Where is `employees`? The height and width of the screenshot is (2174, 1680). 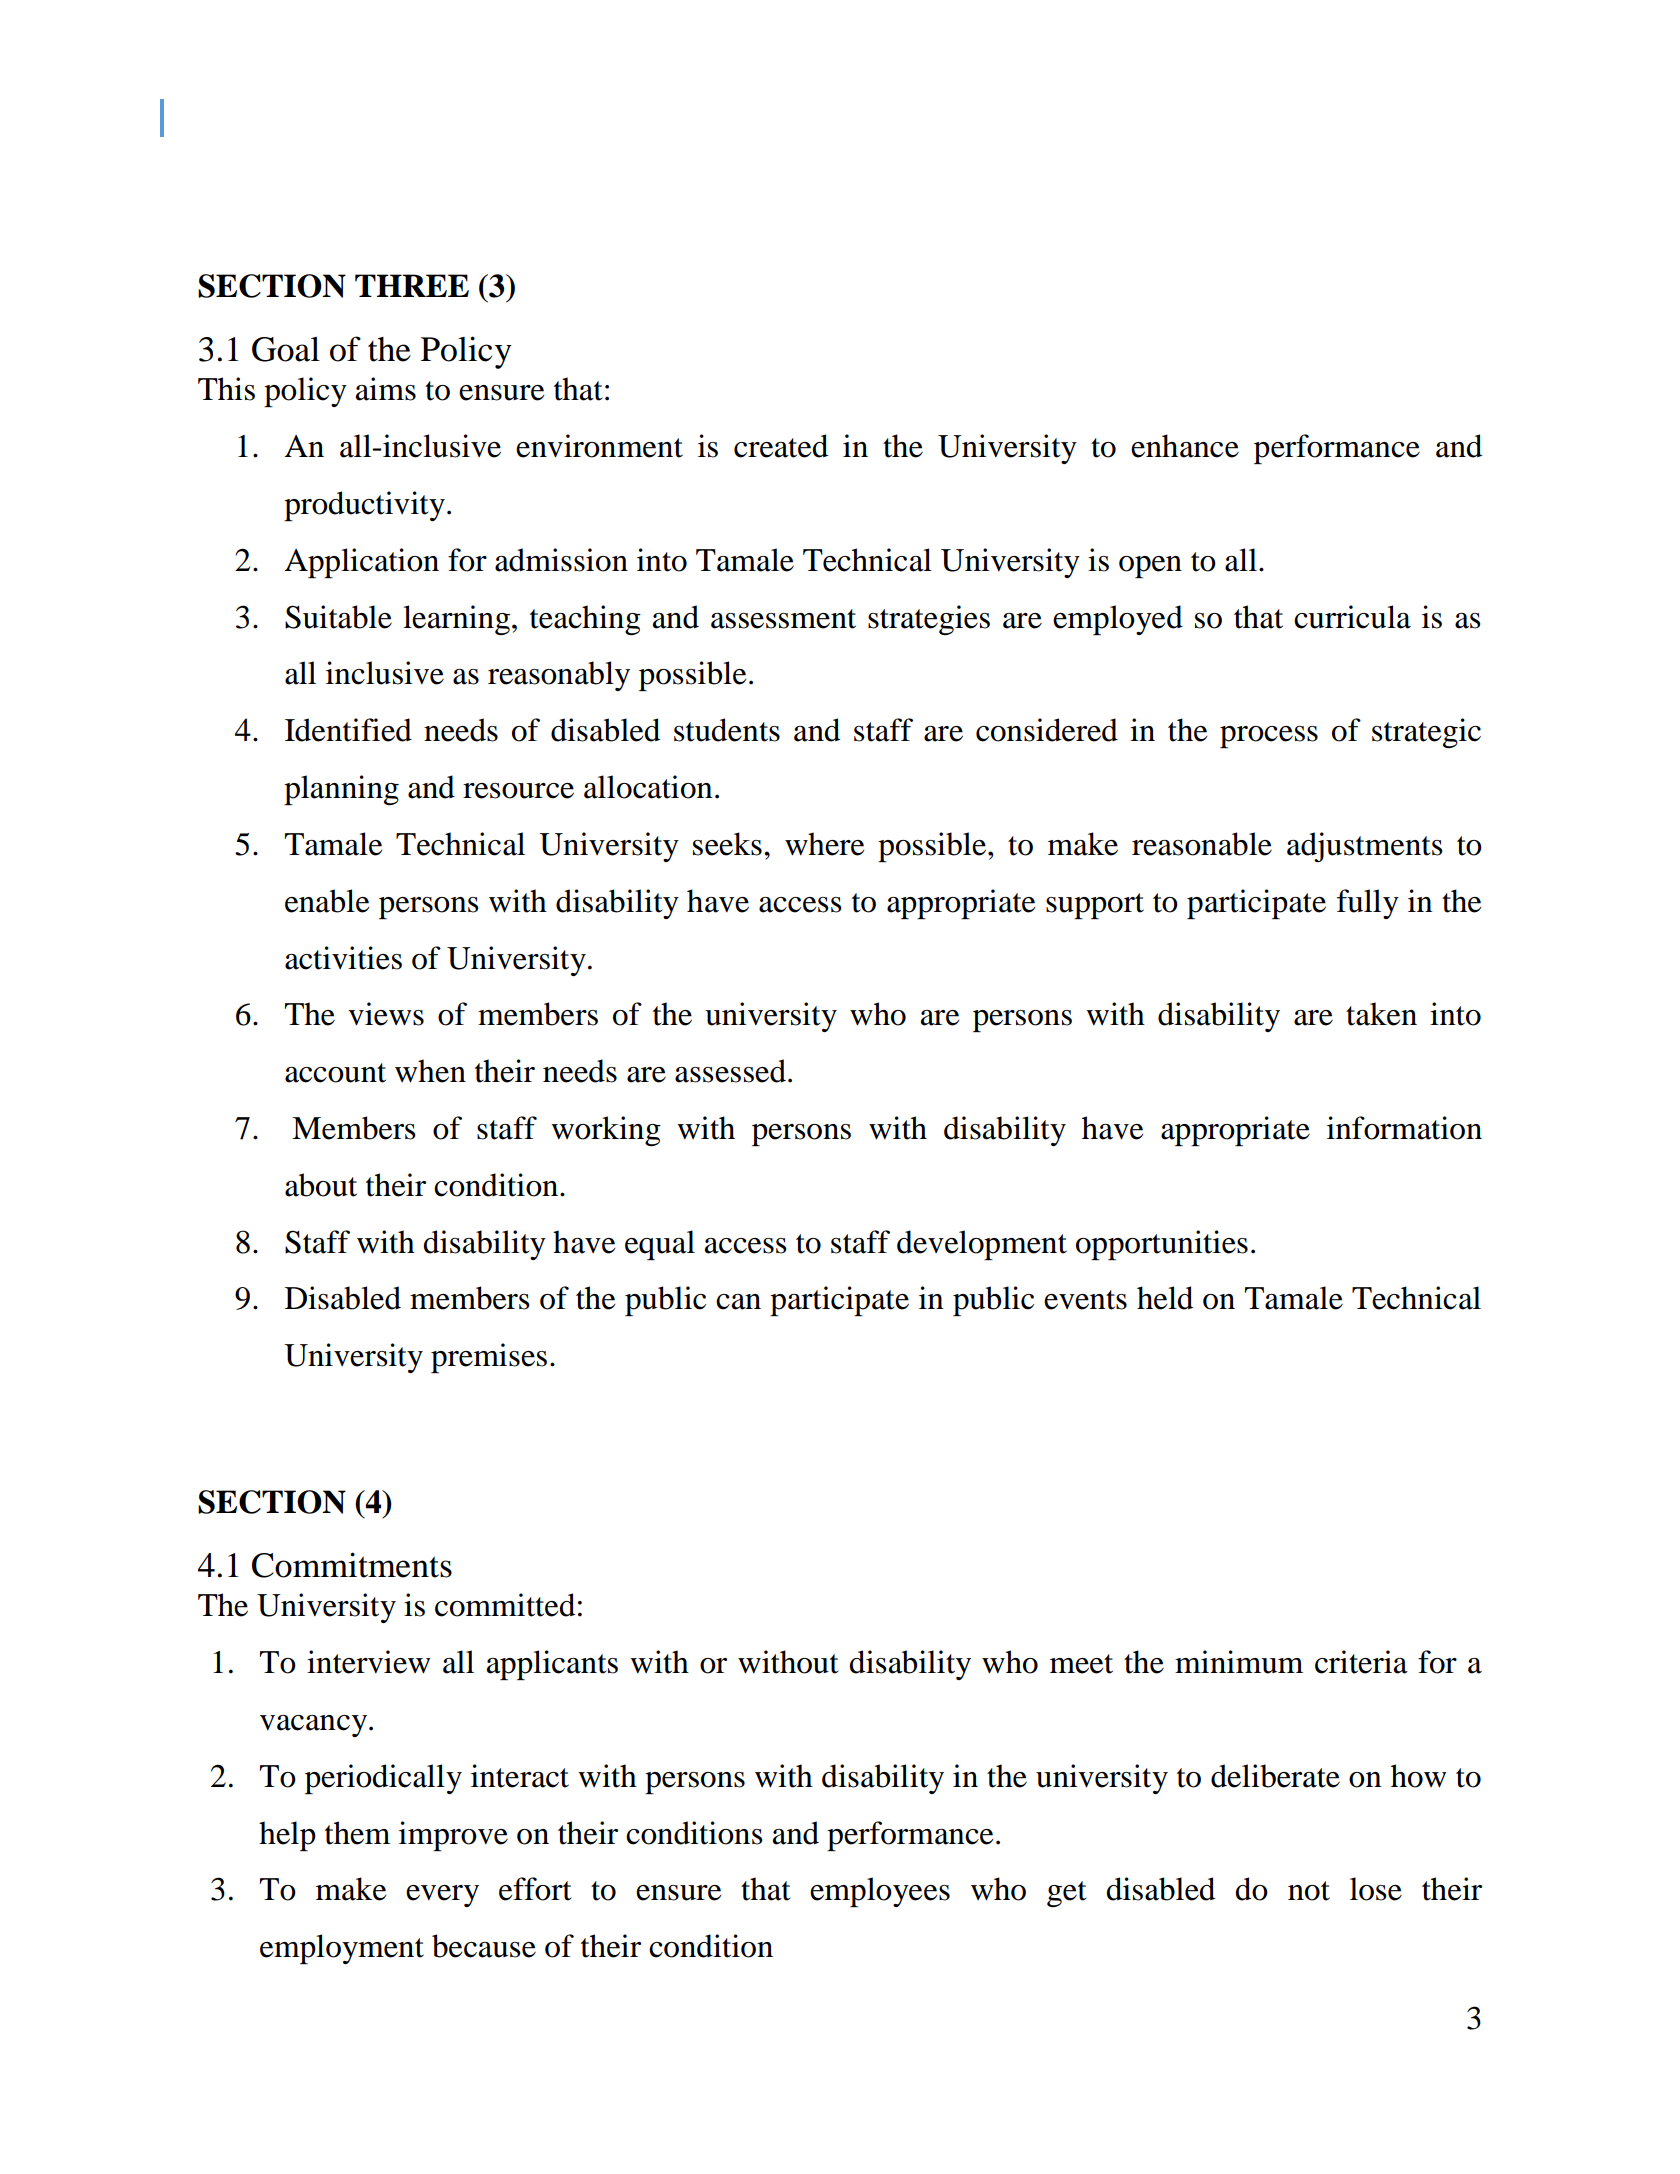
employees is located at coordinates (880, 1892).
